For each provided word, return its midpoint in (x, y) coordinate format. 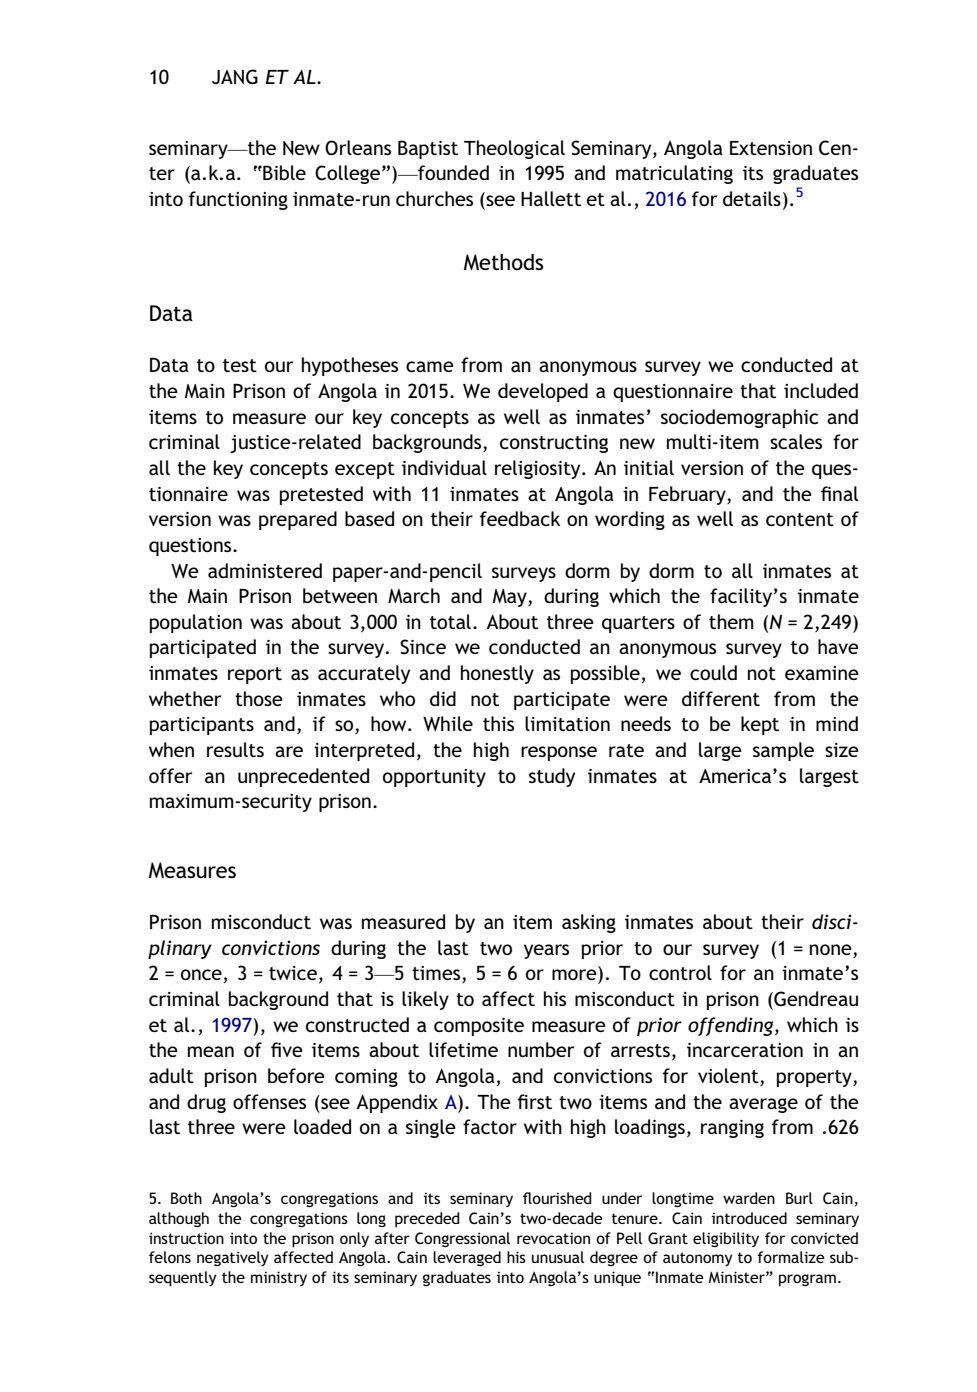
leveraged (467, 1258)
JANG (235, 77)
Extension (771, 148)
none (831, 949)
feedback (520, 518)
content (800, 519)
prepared (298, 520)
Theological (514, 149)
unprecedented (303, 777)
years (546, 951)
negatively (233, 1258)
